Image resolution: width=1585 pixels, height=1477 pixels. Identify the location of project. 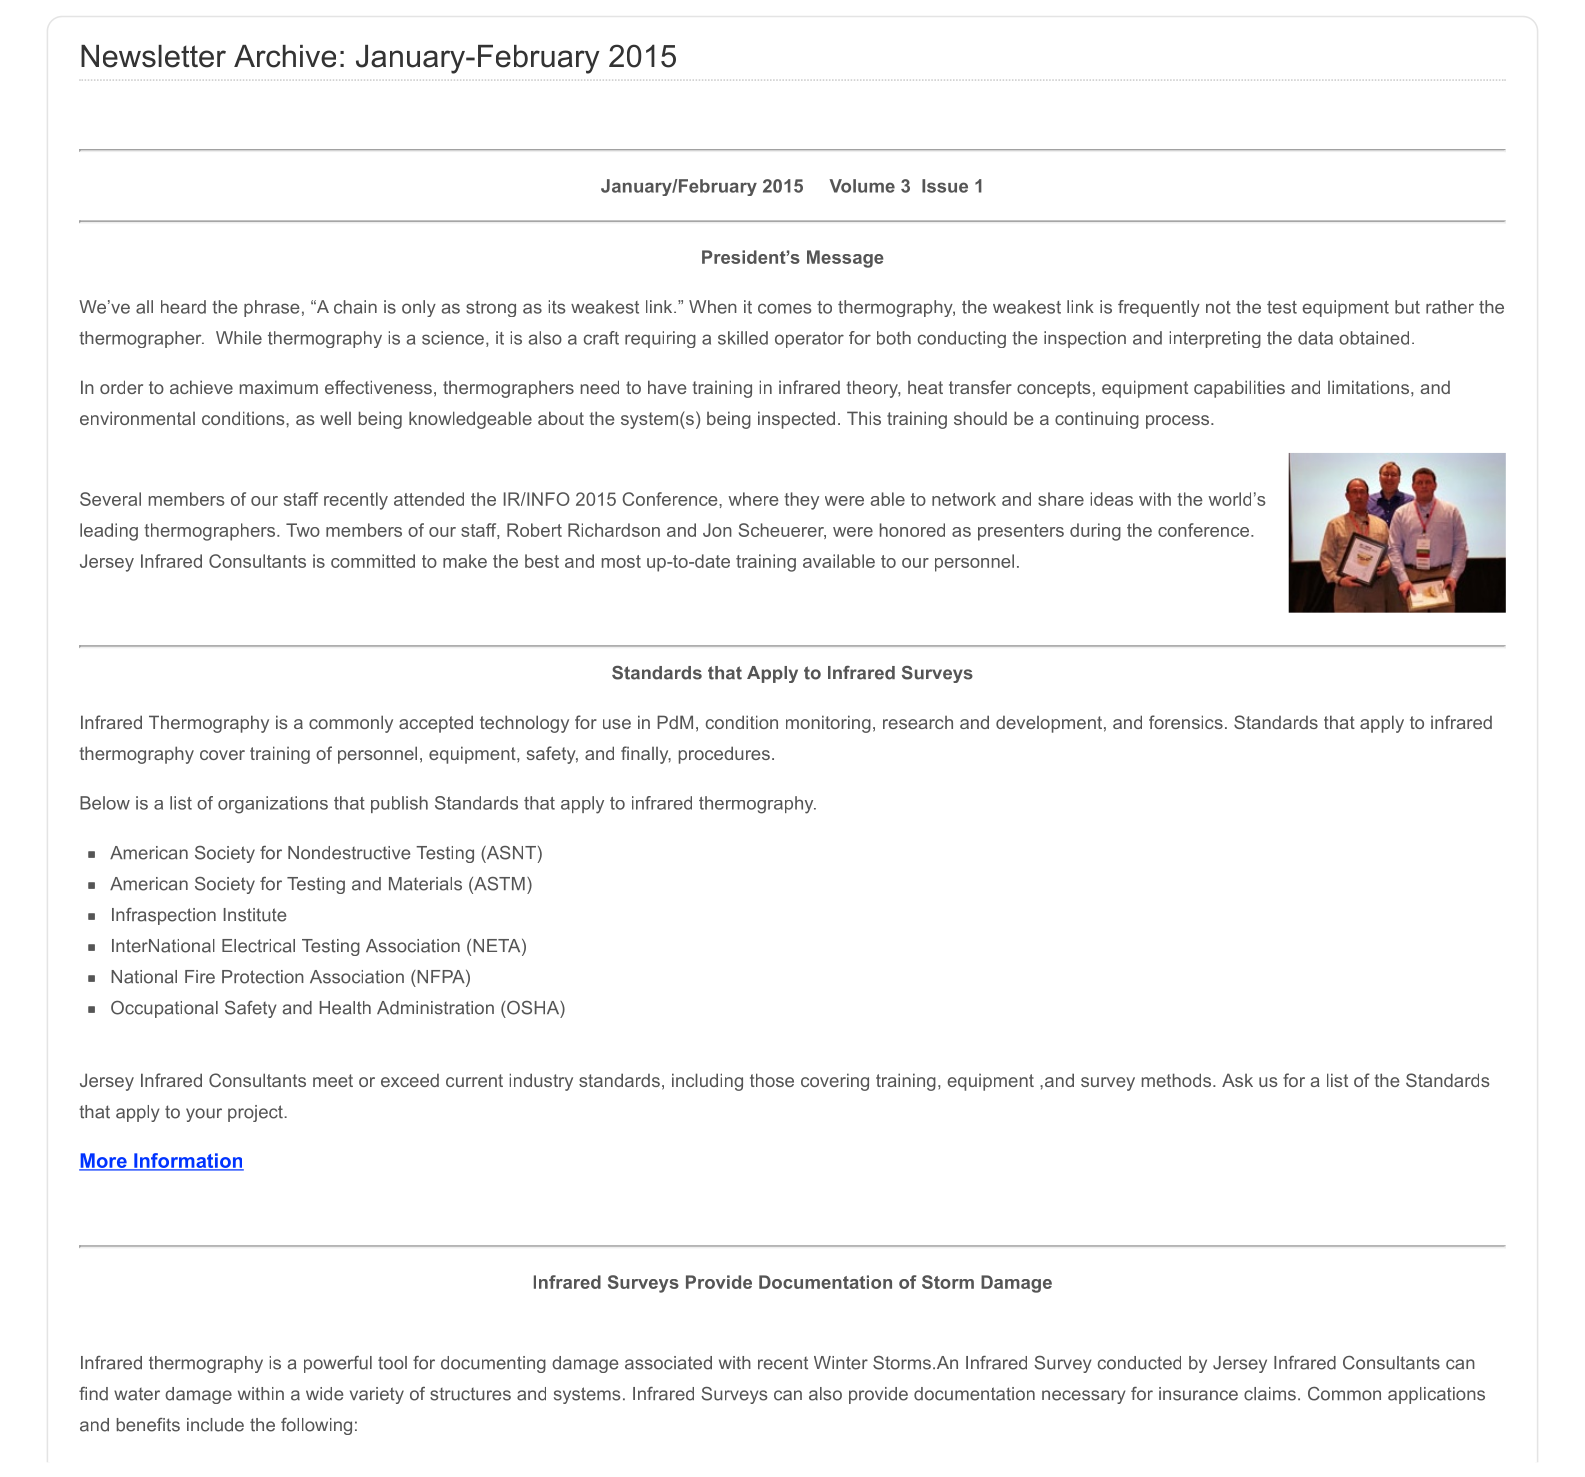
(256, 1113).
